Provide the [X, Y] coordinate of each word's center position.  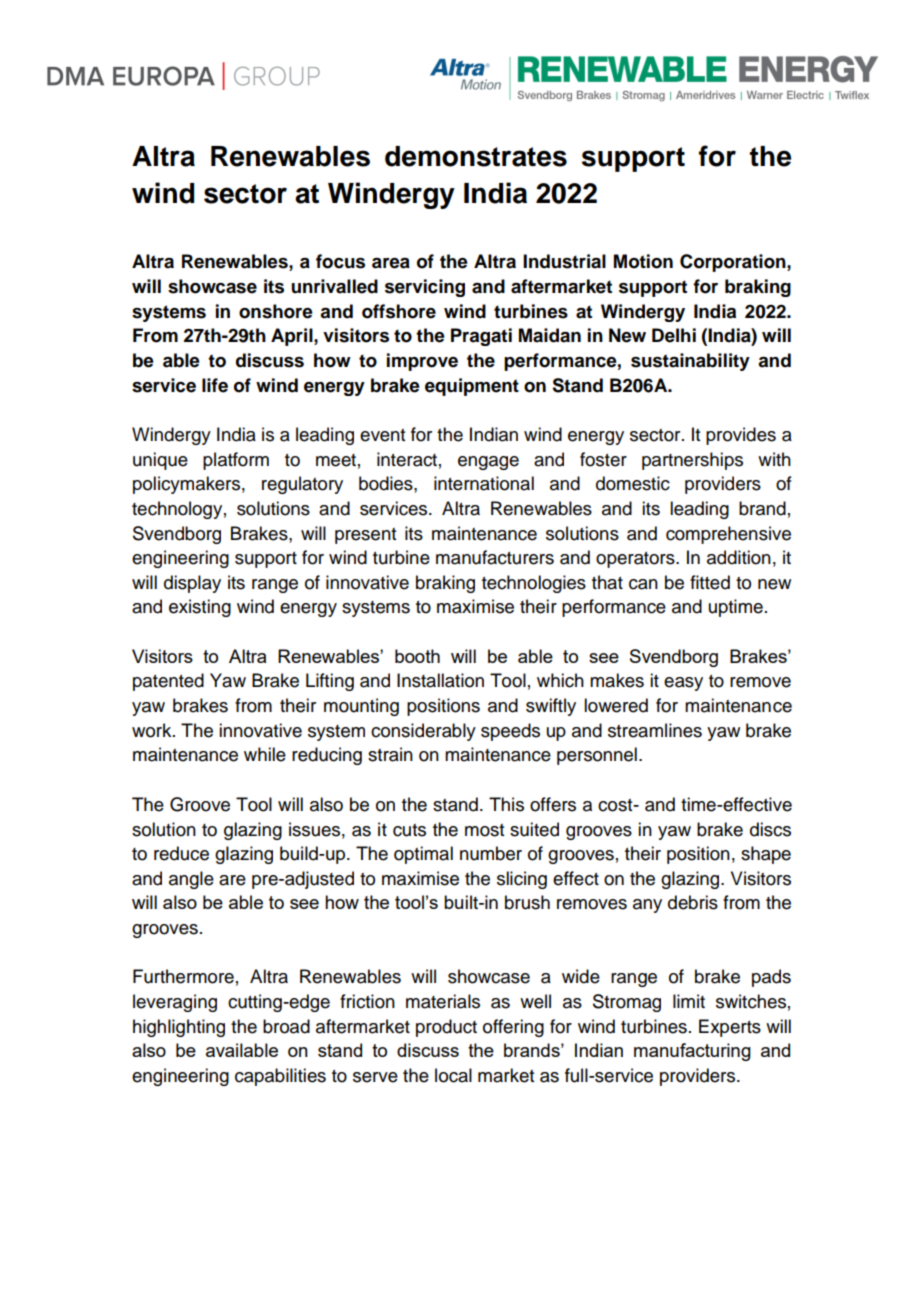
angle [191, 880]
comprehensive [728, 535]
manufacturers [495, 557]
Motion [643, 261]
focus [340, 261]
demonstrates [476, 156]
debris [693, 902]
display [192, 584]
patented [168, 682]
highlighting [179, 1028]
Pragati [481, 337]
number [491, 853]
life [215, 385]
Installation [440, 680]
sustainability [690, 362]
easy [683, 684]
